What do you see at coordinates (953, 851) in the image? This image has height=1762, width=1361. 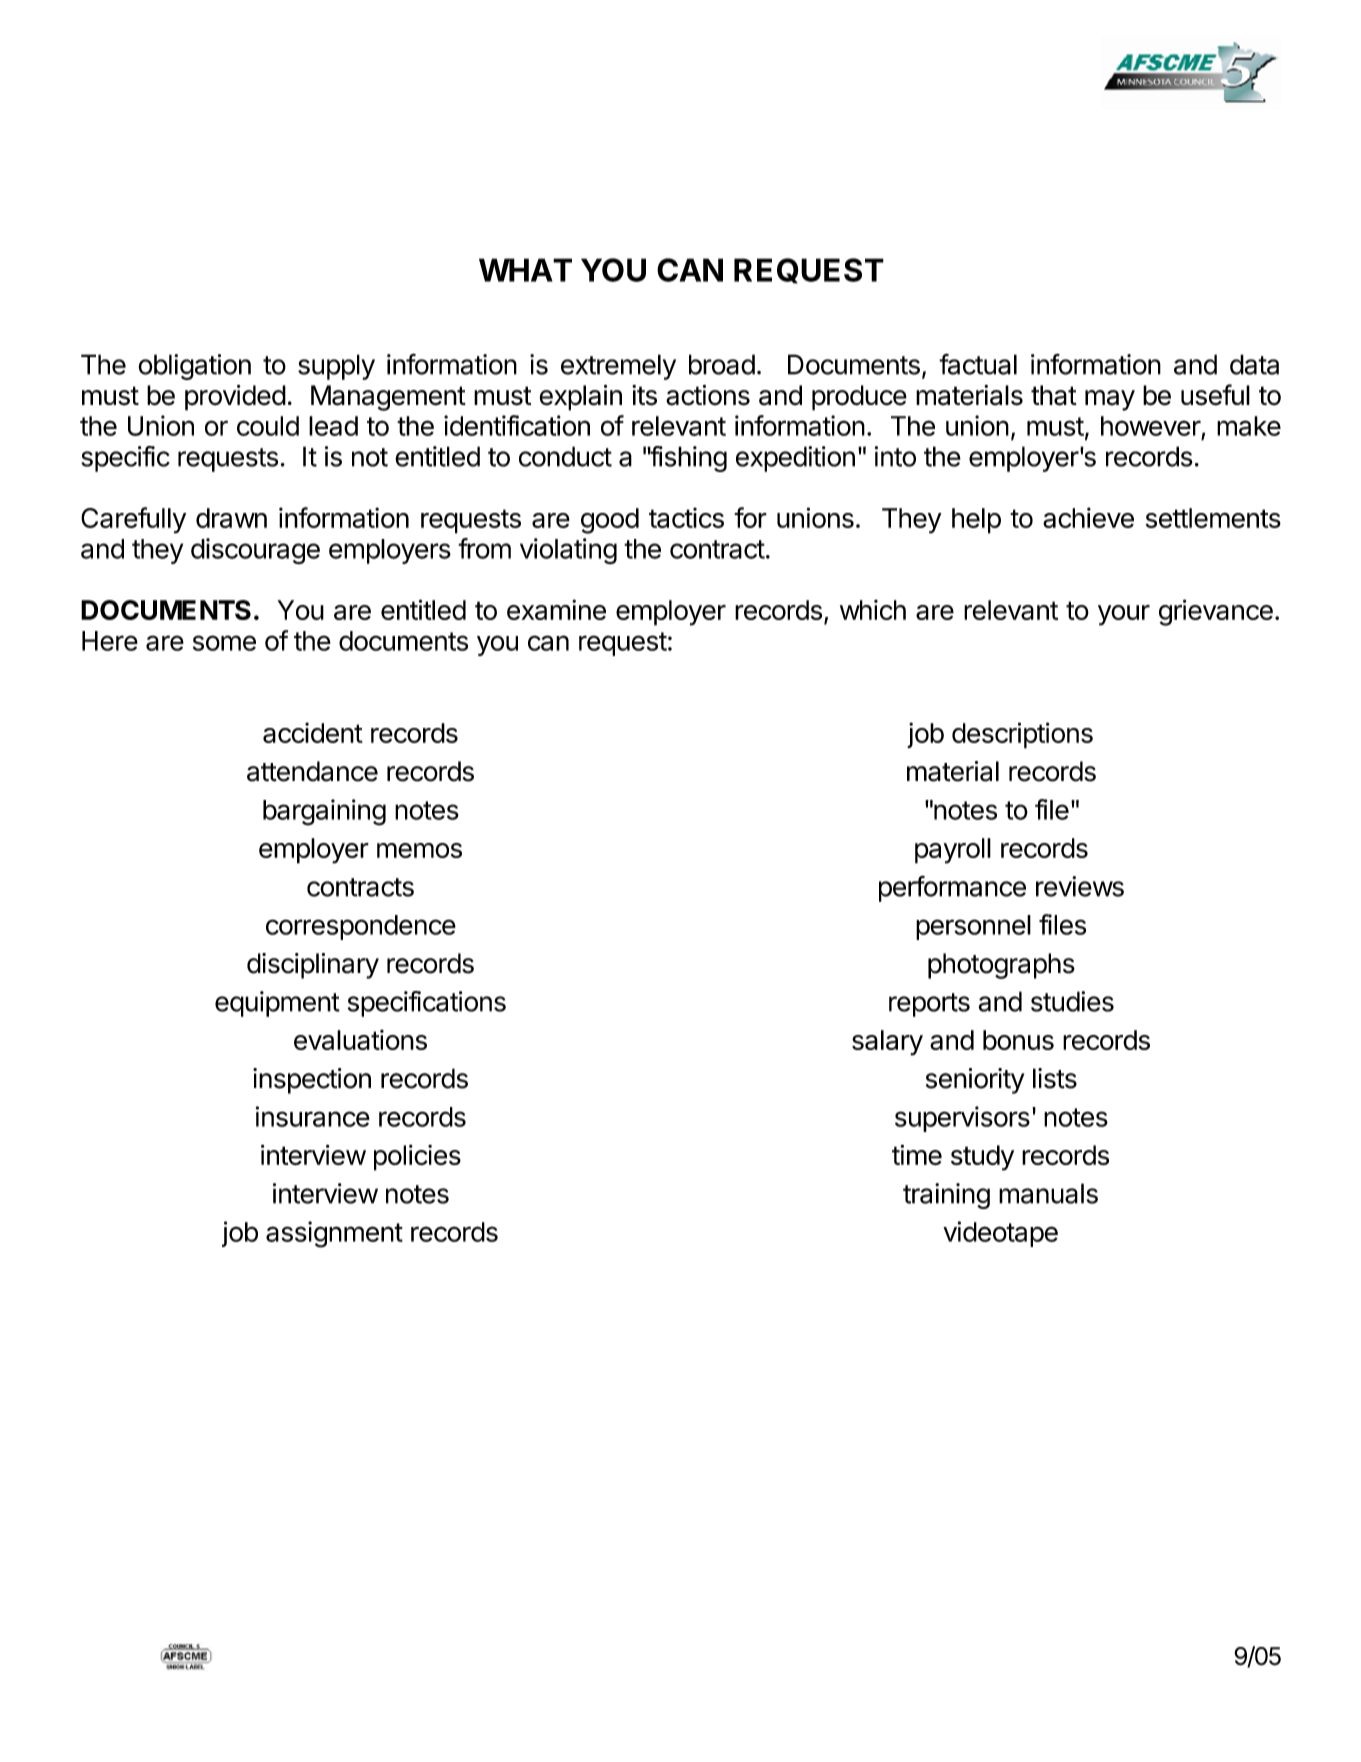 I see `payroll` at bounding box center [953, 851].
